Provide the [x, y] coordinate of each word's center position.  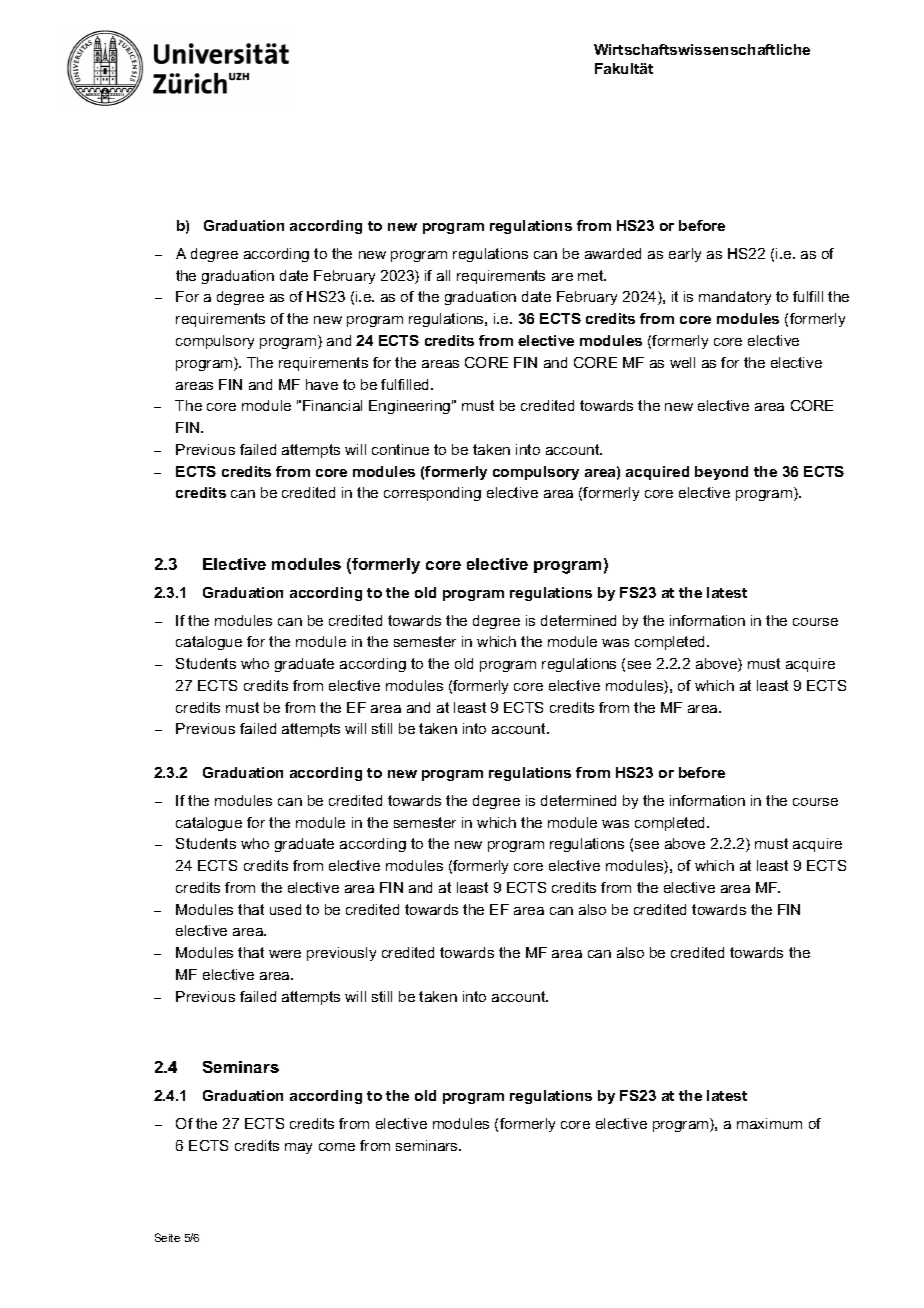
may [298, 1148]
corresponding [432, 494]
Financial [332, 405]
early [685, 255]
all [443, 275]
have [322, 384]
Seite [167, 1237]
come [337, 1147]
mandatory [735, 298]
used [285, 909]
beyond [721, 473]
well [682, 362]
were [285, 954]
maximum [769, 1123]
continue [400, 449]
